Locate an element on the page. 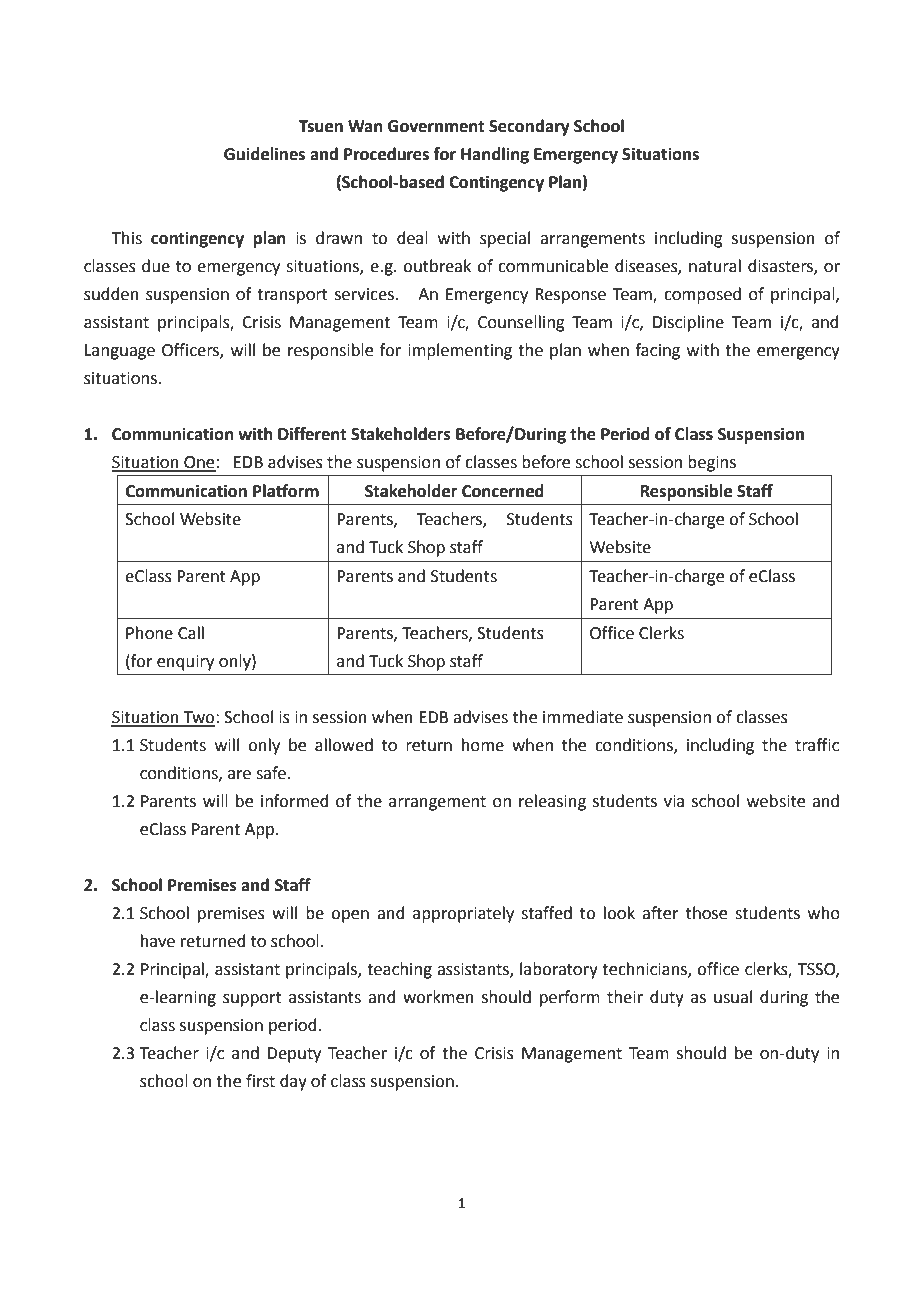  first is located at coordinates (260, 1081).
